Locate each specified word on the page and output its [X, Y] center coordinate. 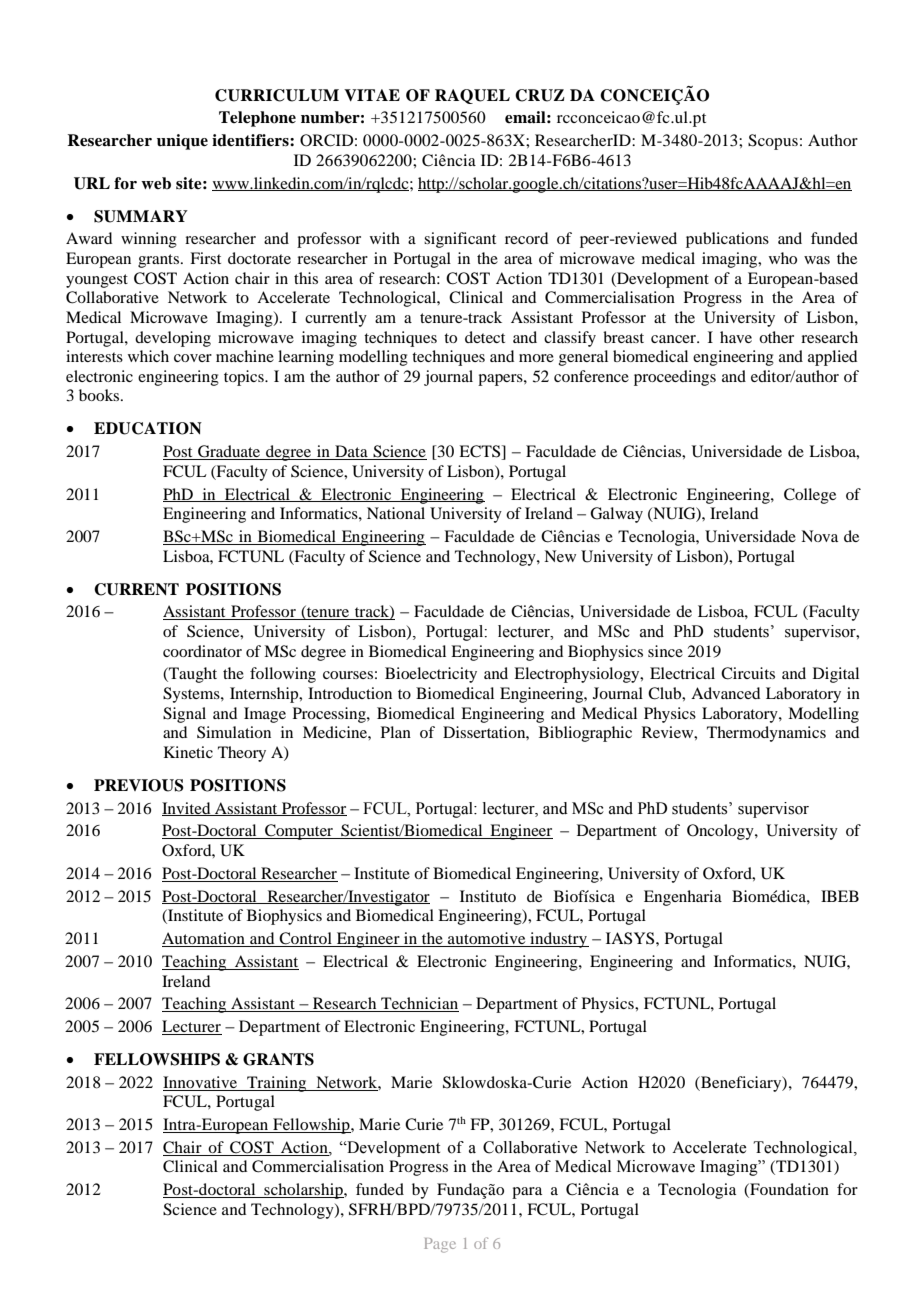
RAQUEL [472, 96]
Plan [396, 732]
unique [182, 142]
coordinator [202, 651]
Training [277, 1084]
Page [440, 1245]
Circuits [748, 673]
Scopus [773, 142]
